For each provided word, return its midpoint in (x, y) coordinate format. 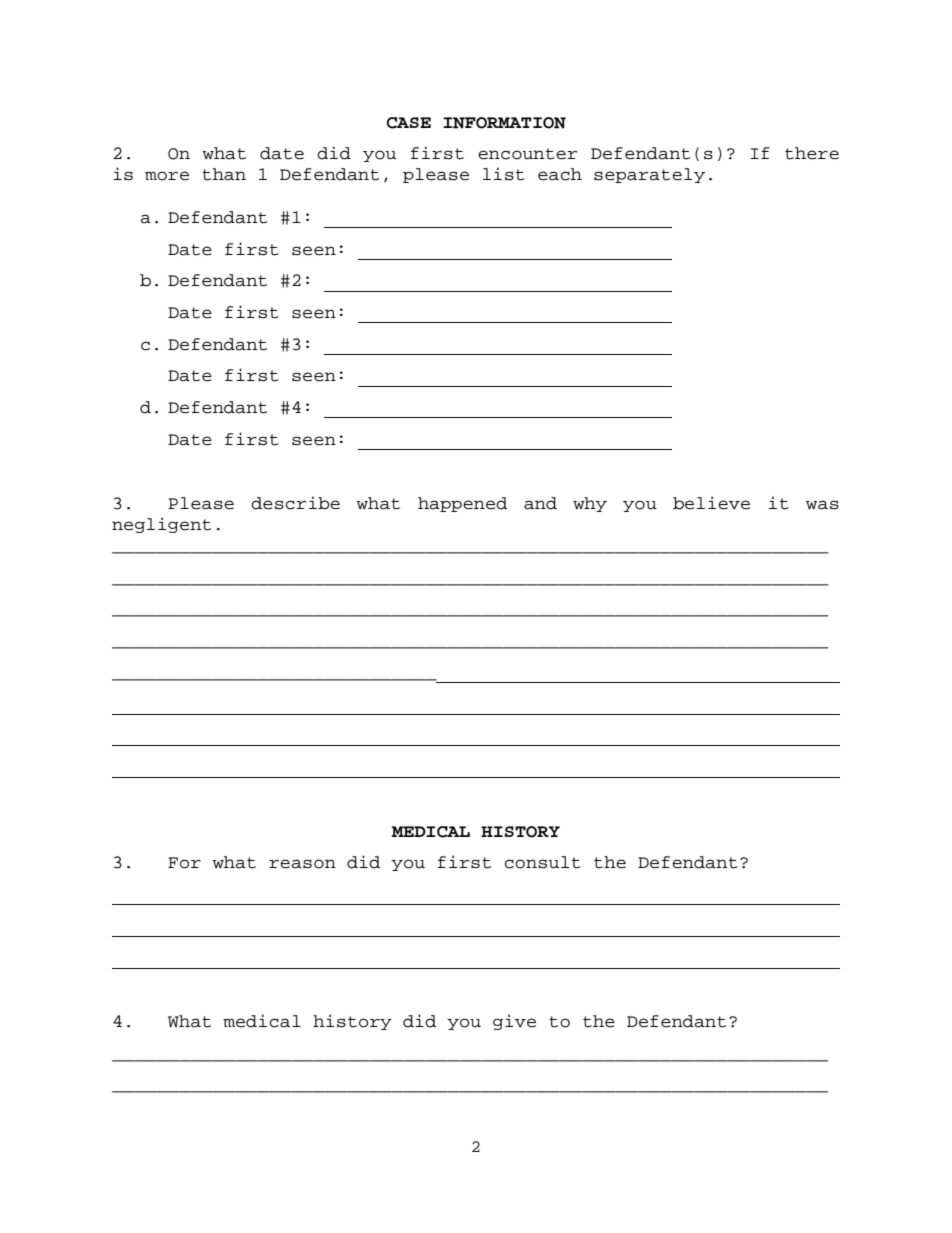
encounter (527, 154)
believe (711, 503)
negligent (161, 525)
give (514, 1022)
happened (462, 504)
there (812, 153)
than (224, 174)
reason (302, 864)
